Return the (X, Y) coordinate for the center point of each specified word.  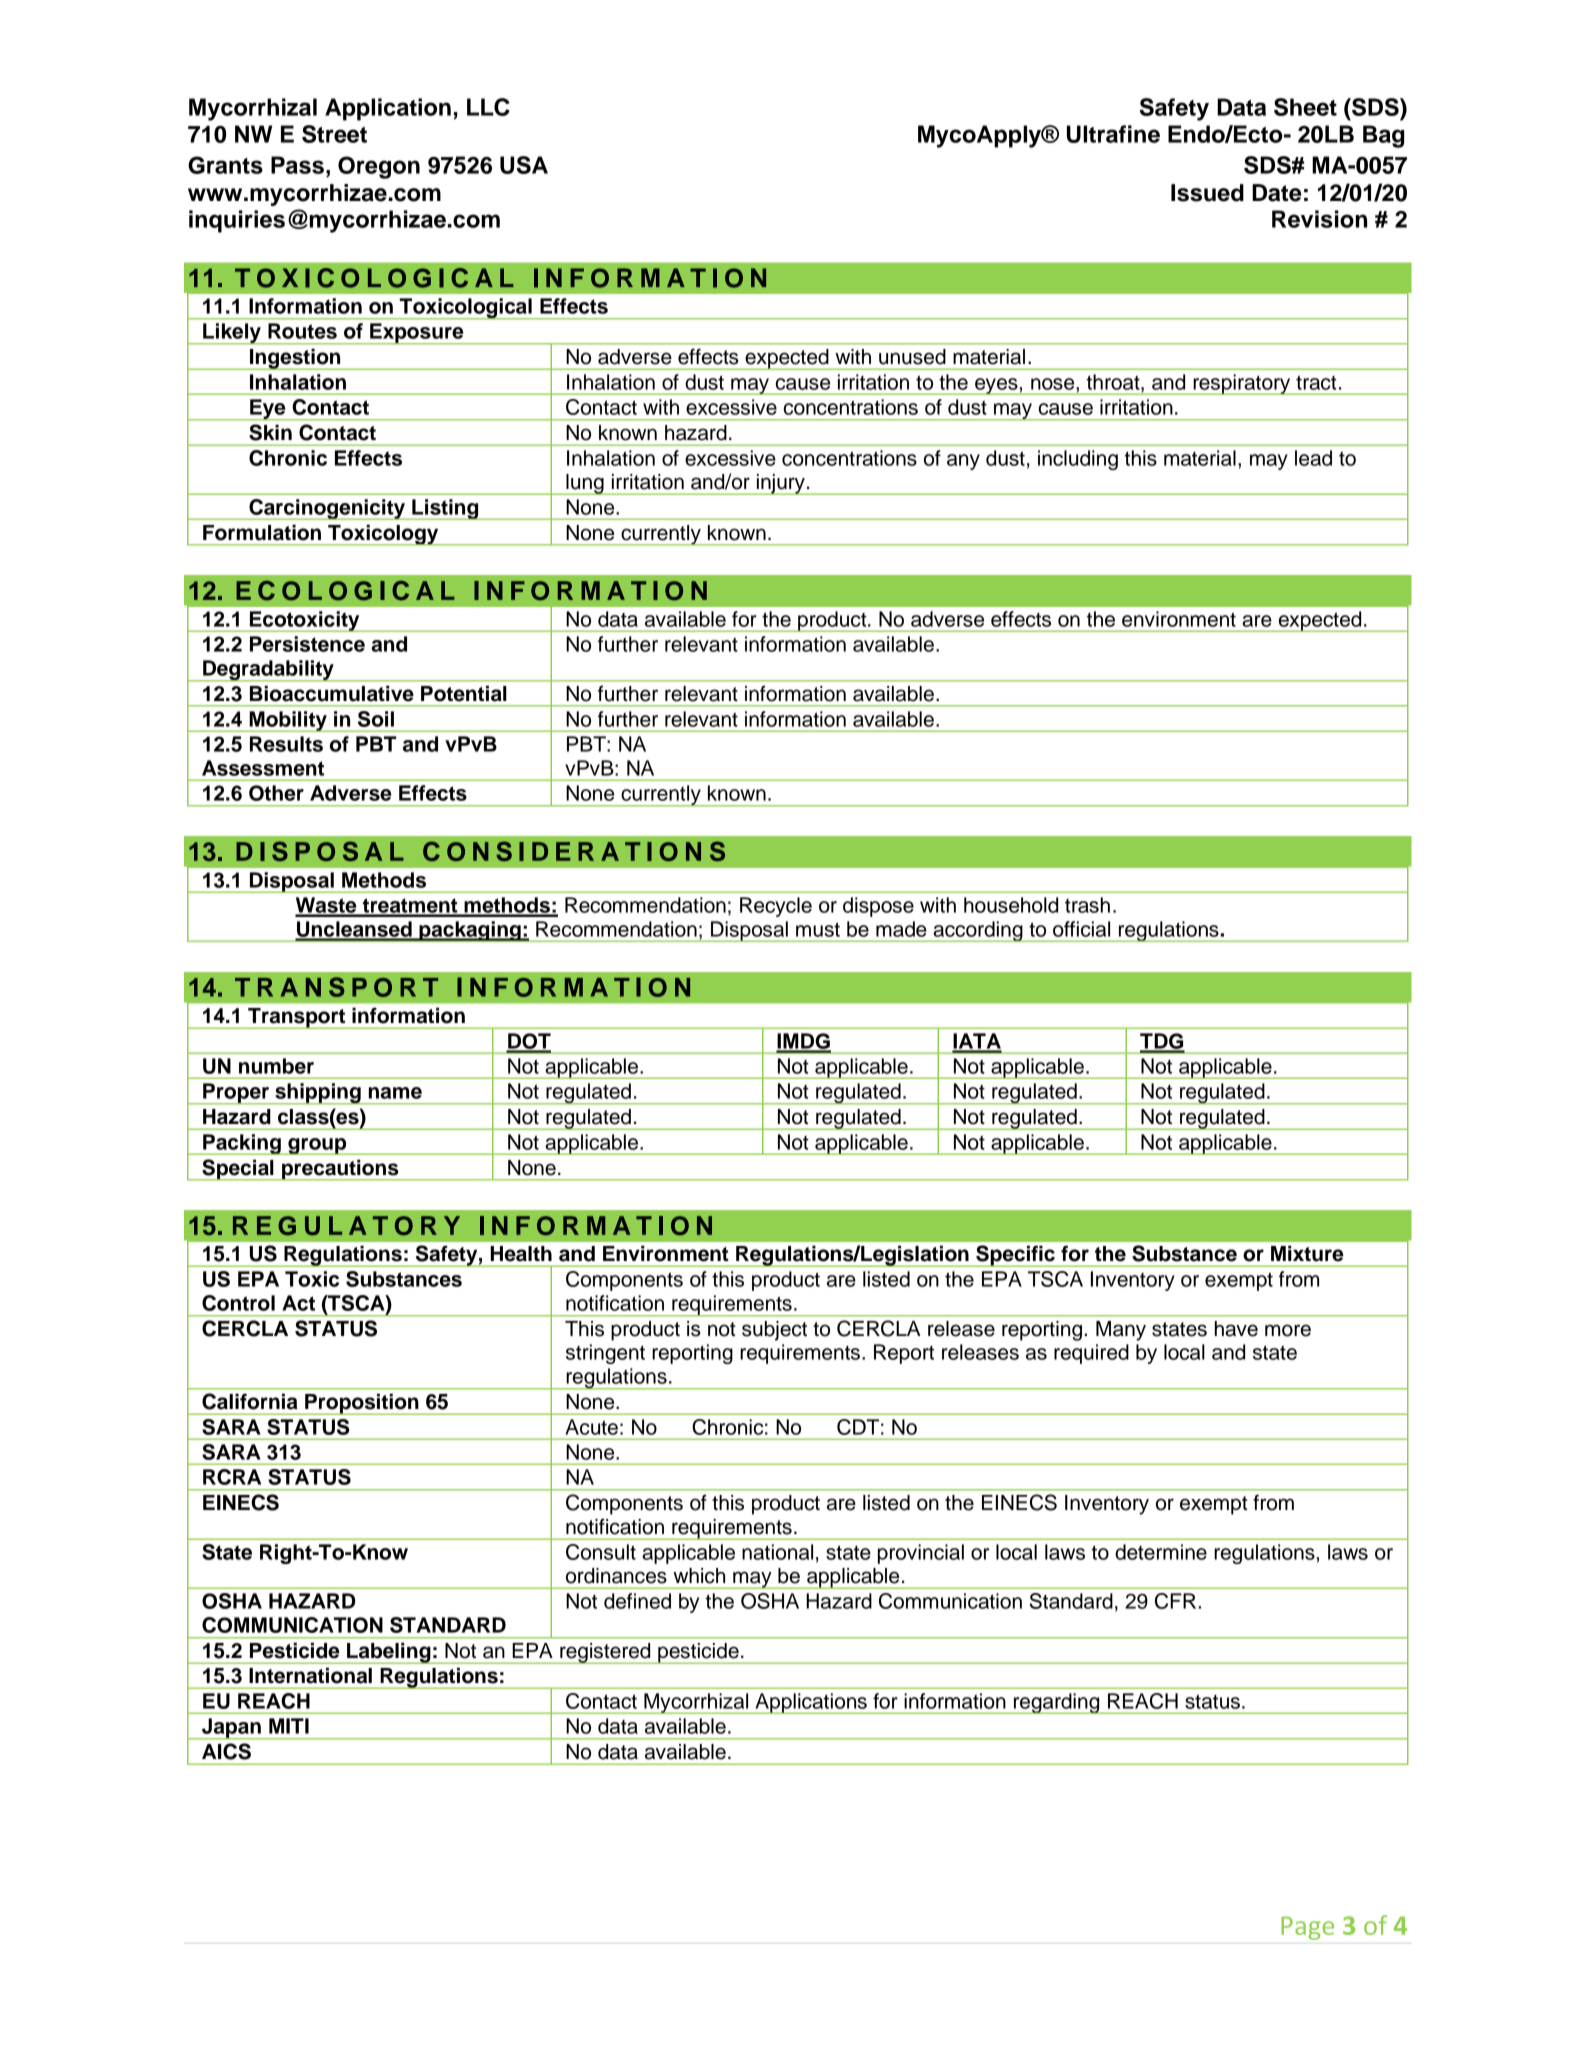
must (818, 929)
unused (912, 357)
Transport (297, 1018)
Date (1276, 193)
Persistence (307, 644)
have (1236, 1329)
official (1081, 929)
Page (1308, 1928)
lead (1313, 458)
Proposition (362, 1404)
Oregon (379, 167)
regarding (1057, 1703)
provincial (921, 1554)
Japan (231, 1729)
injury (781, 484)
